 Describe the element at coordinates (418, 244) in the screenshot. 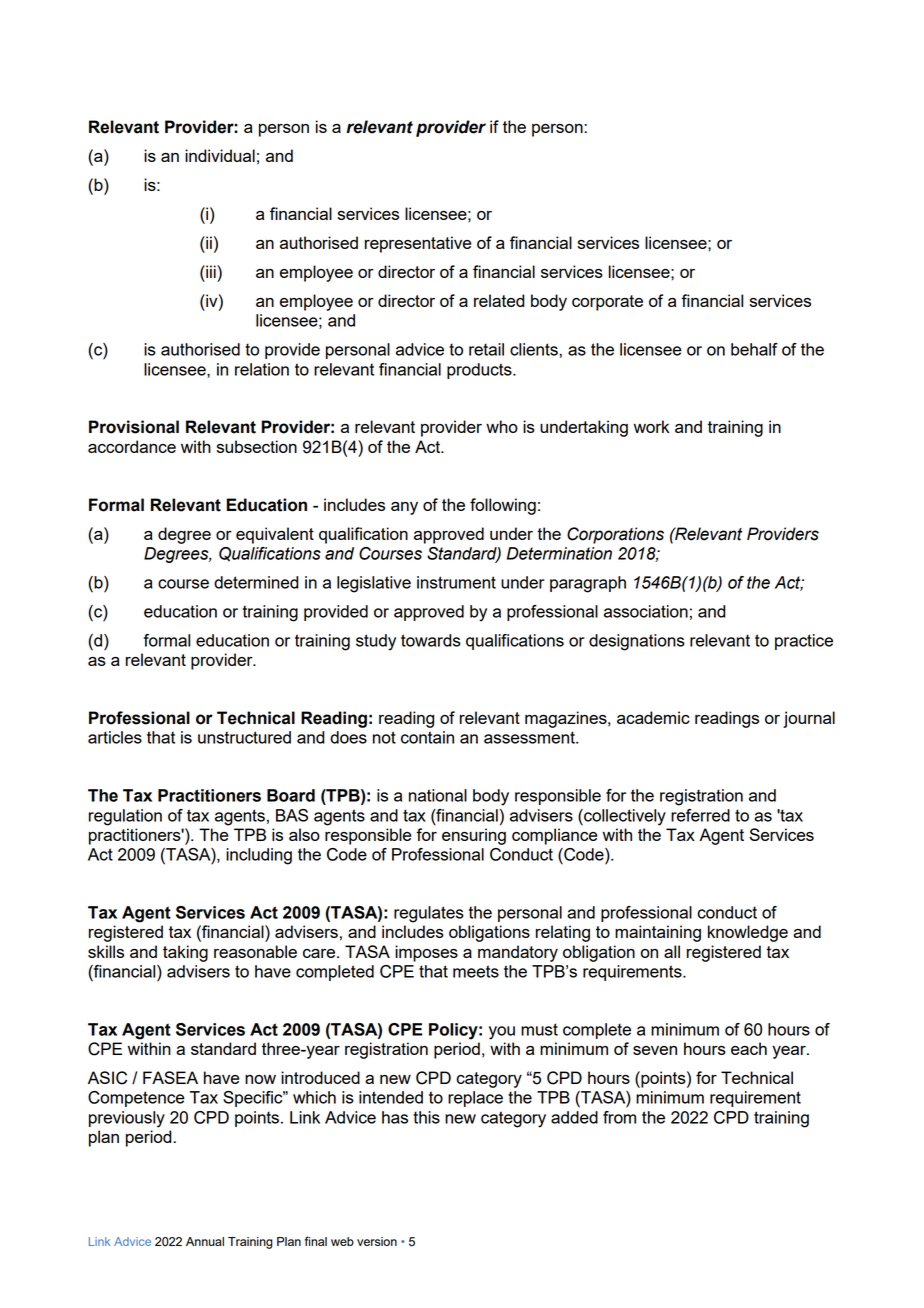

I see `representative` at that location.
